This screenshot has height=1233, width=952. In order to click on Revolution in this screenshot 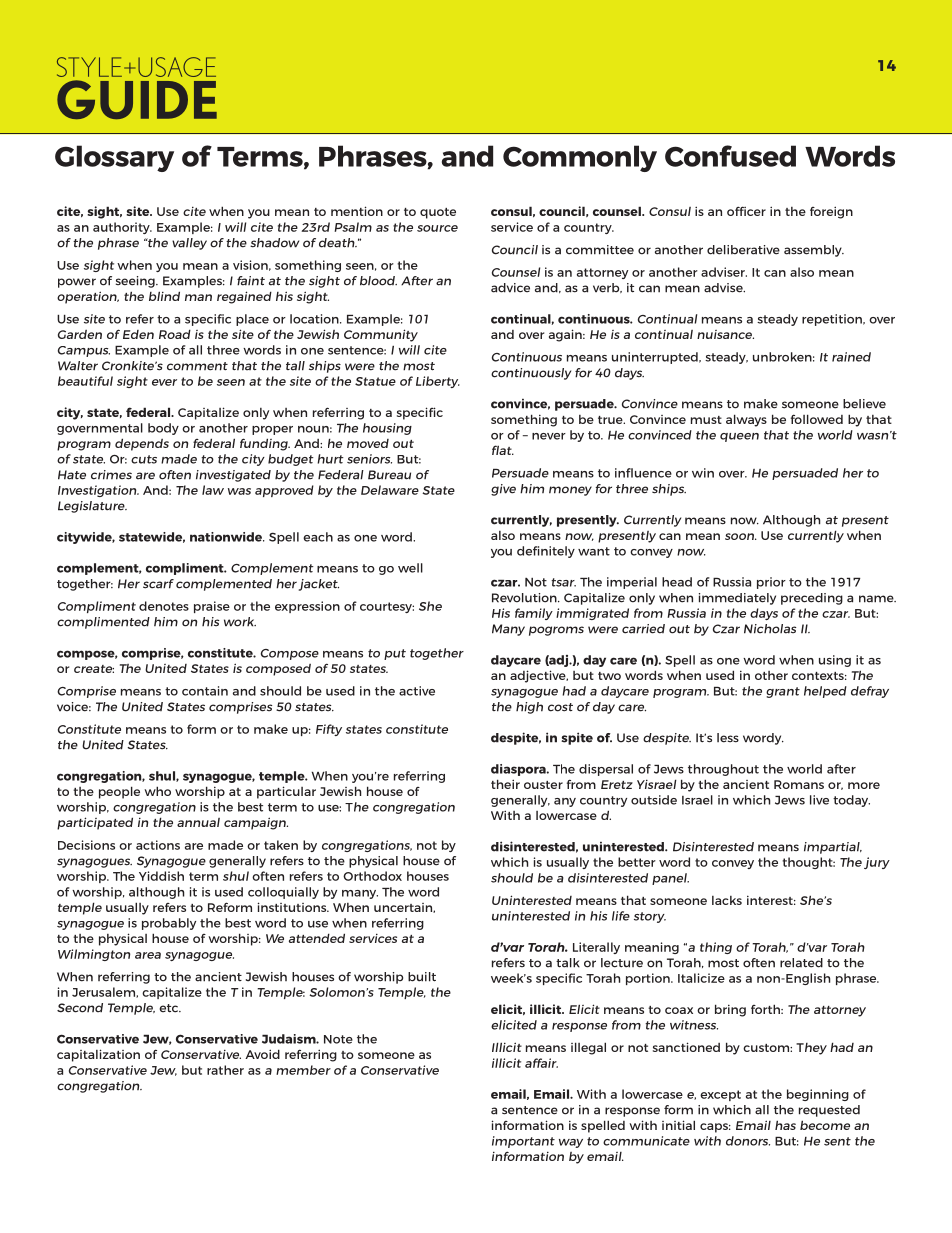, I will do `click(525, 598)`.
